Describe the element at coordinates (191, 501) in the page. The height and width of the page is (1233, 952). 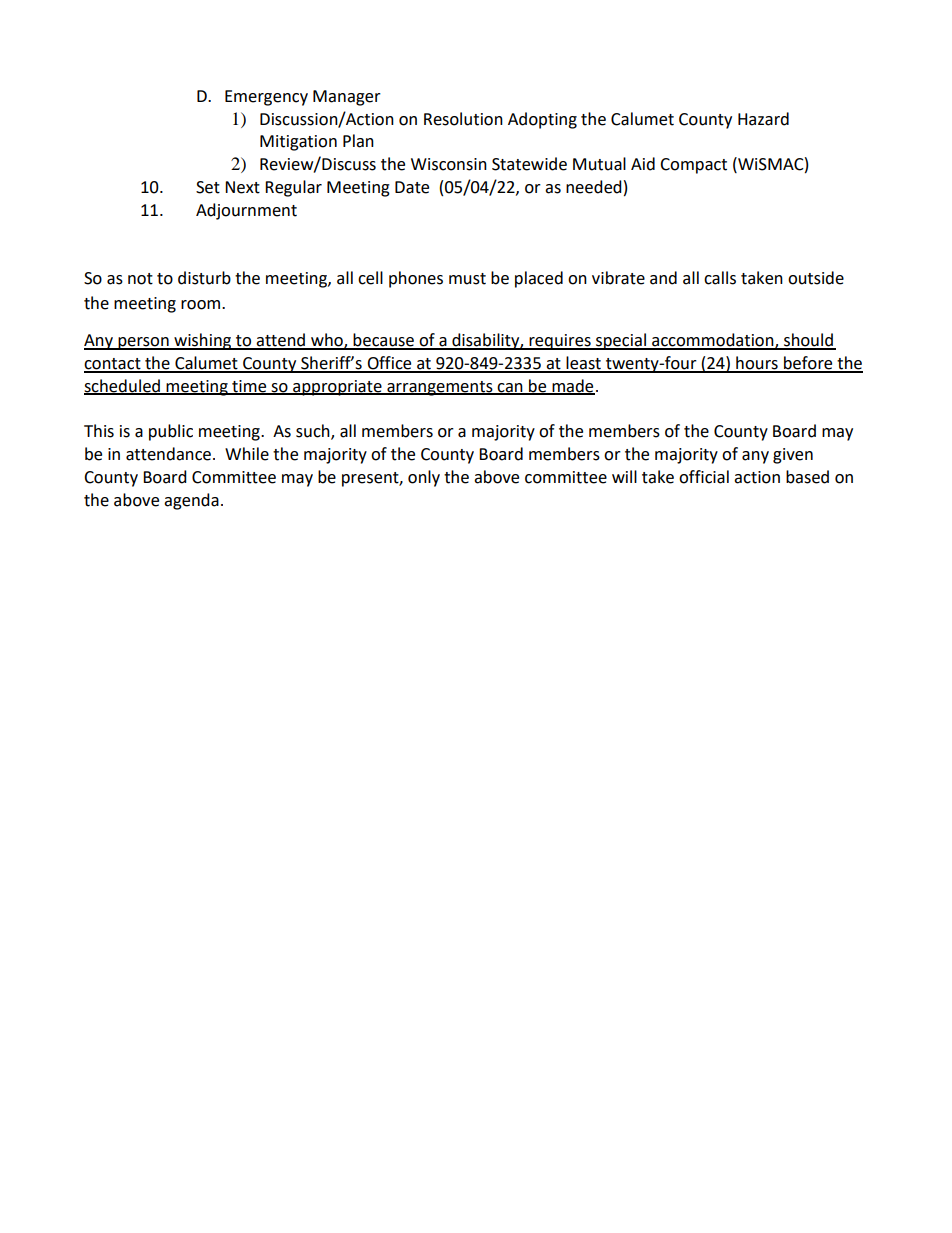
I see `agenda` at that location.
